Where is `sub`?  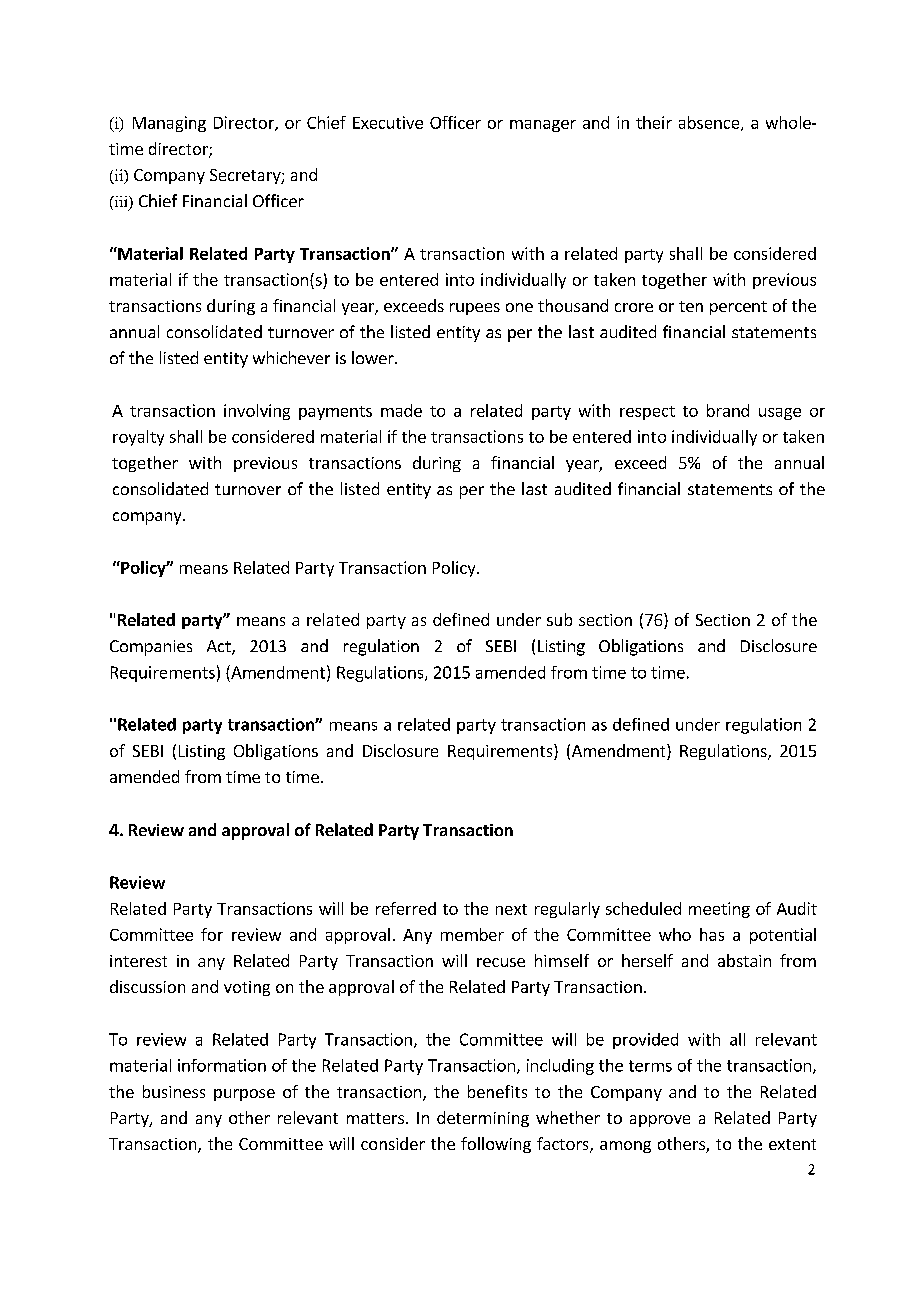
sub is located at coordinates (559, 619).
